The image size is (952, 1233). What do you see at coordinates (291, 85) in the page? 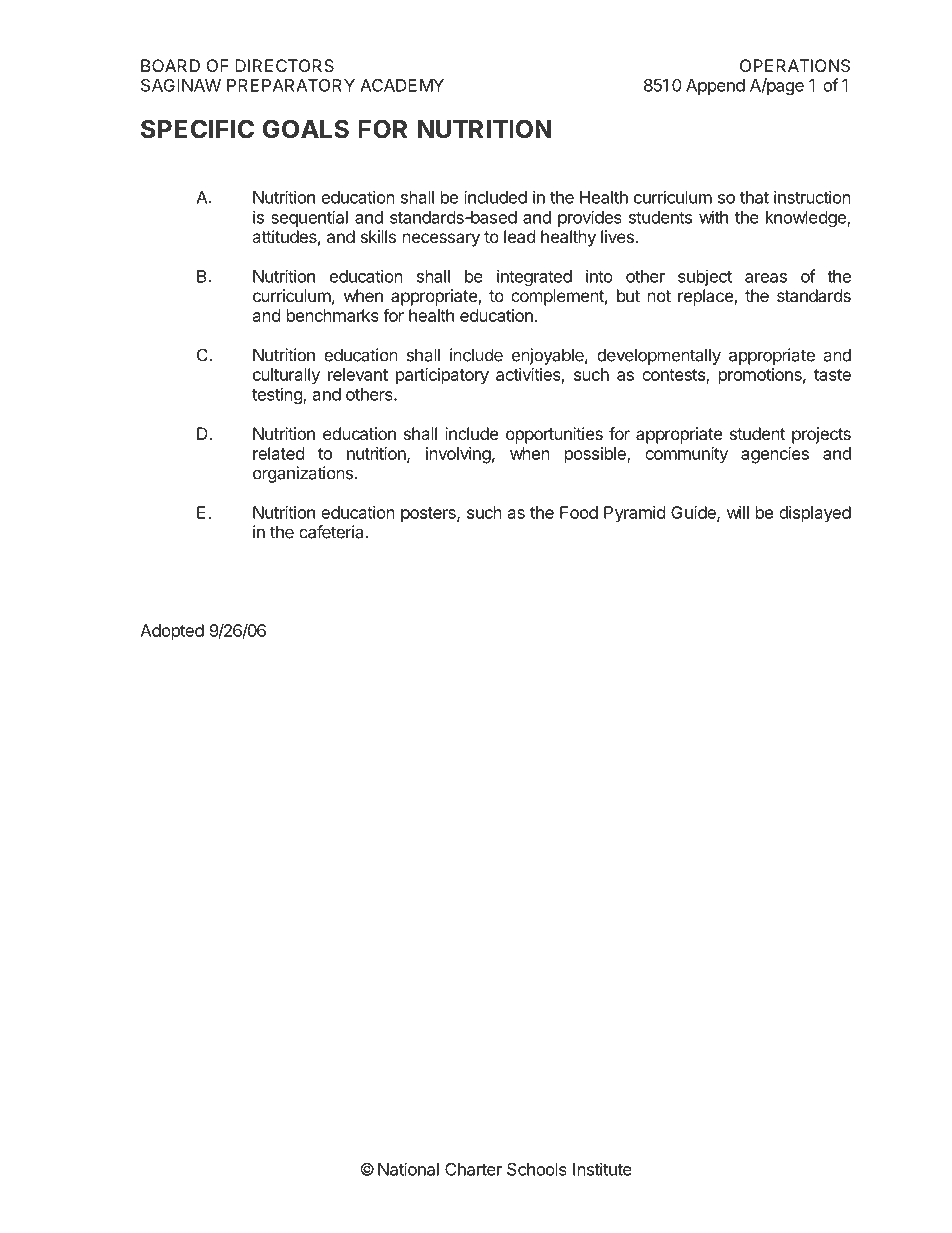
I see `PREPARATORY` at bounding box center [291, 85].
